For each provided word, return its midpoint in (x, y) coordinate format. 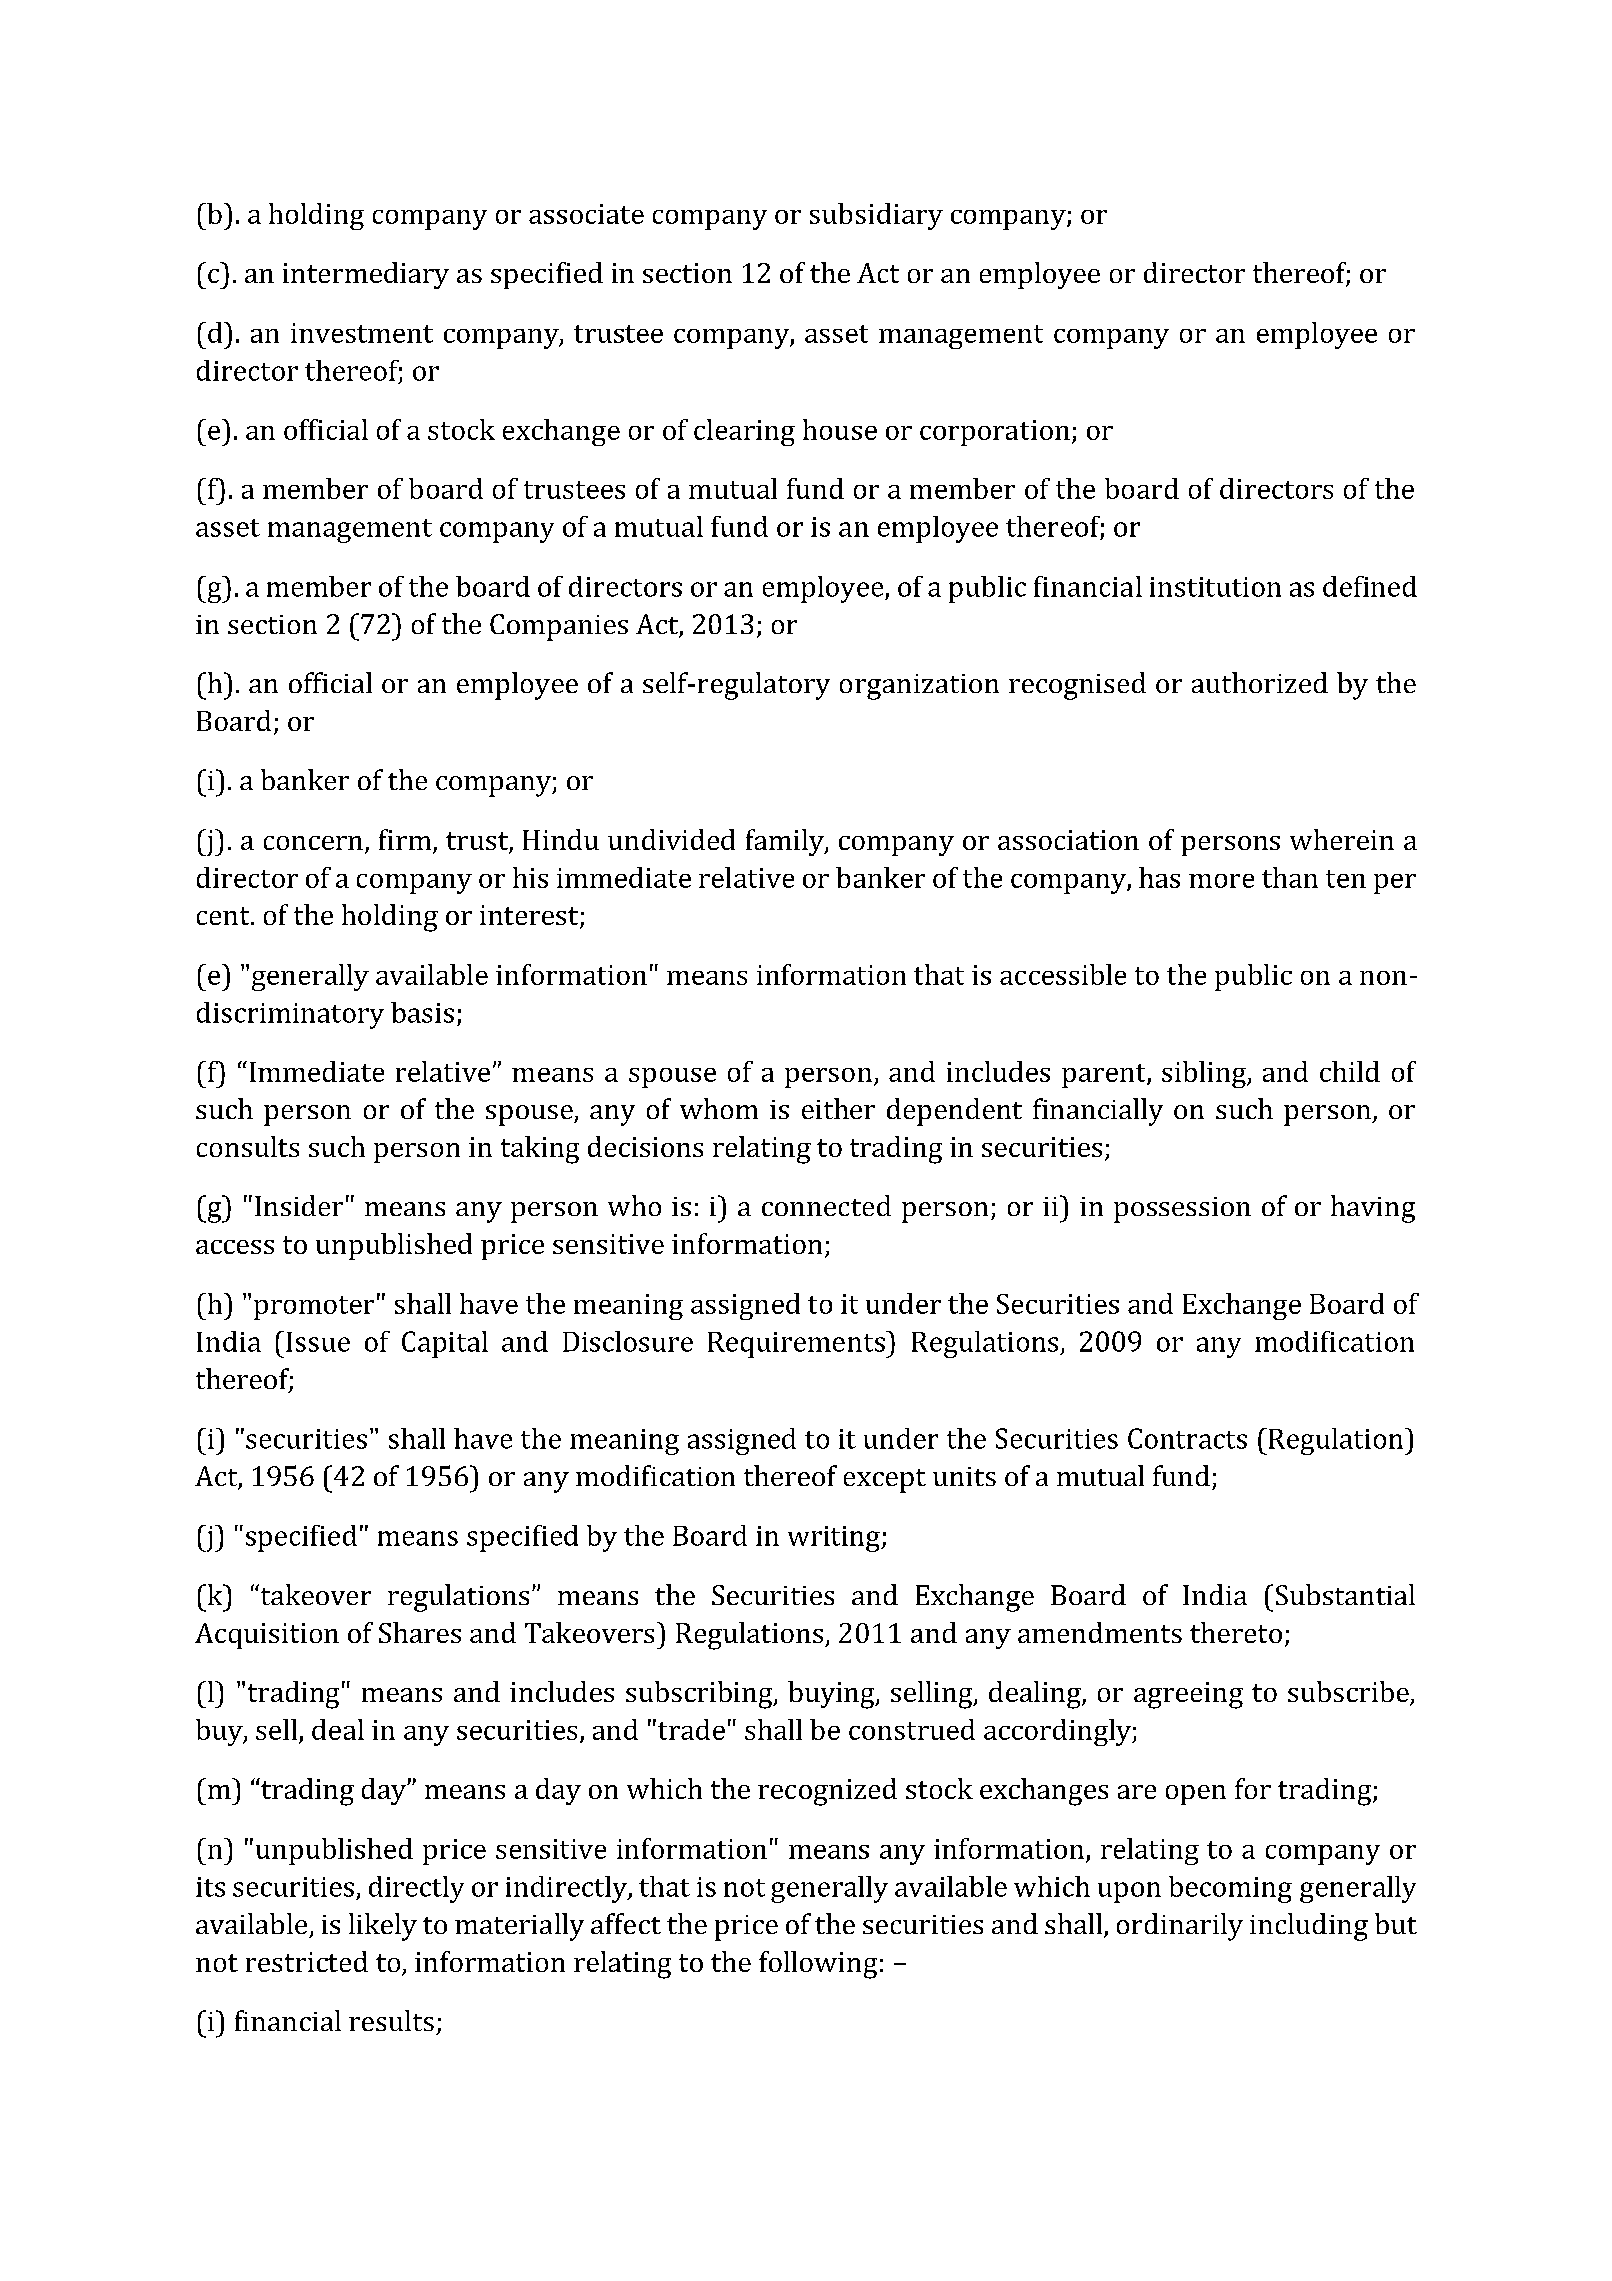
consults (248, 1146)
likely (383, 1927)
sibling (1205, 1074)
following (818, 1965)
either (838, 1108)
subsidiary (876, 216)
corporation (995, 433)
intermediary (366, 275)
